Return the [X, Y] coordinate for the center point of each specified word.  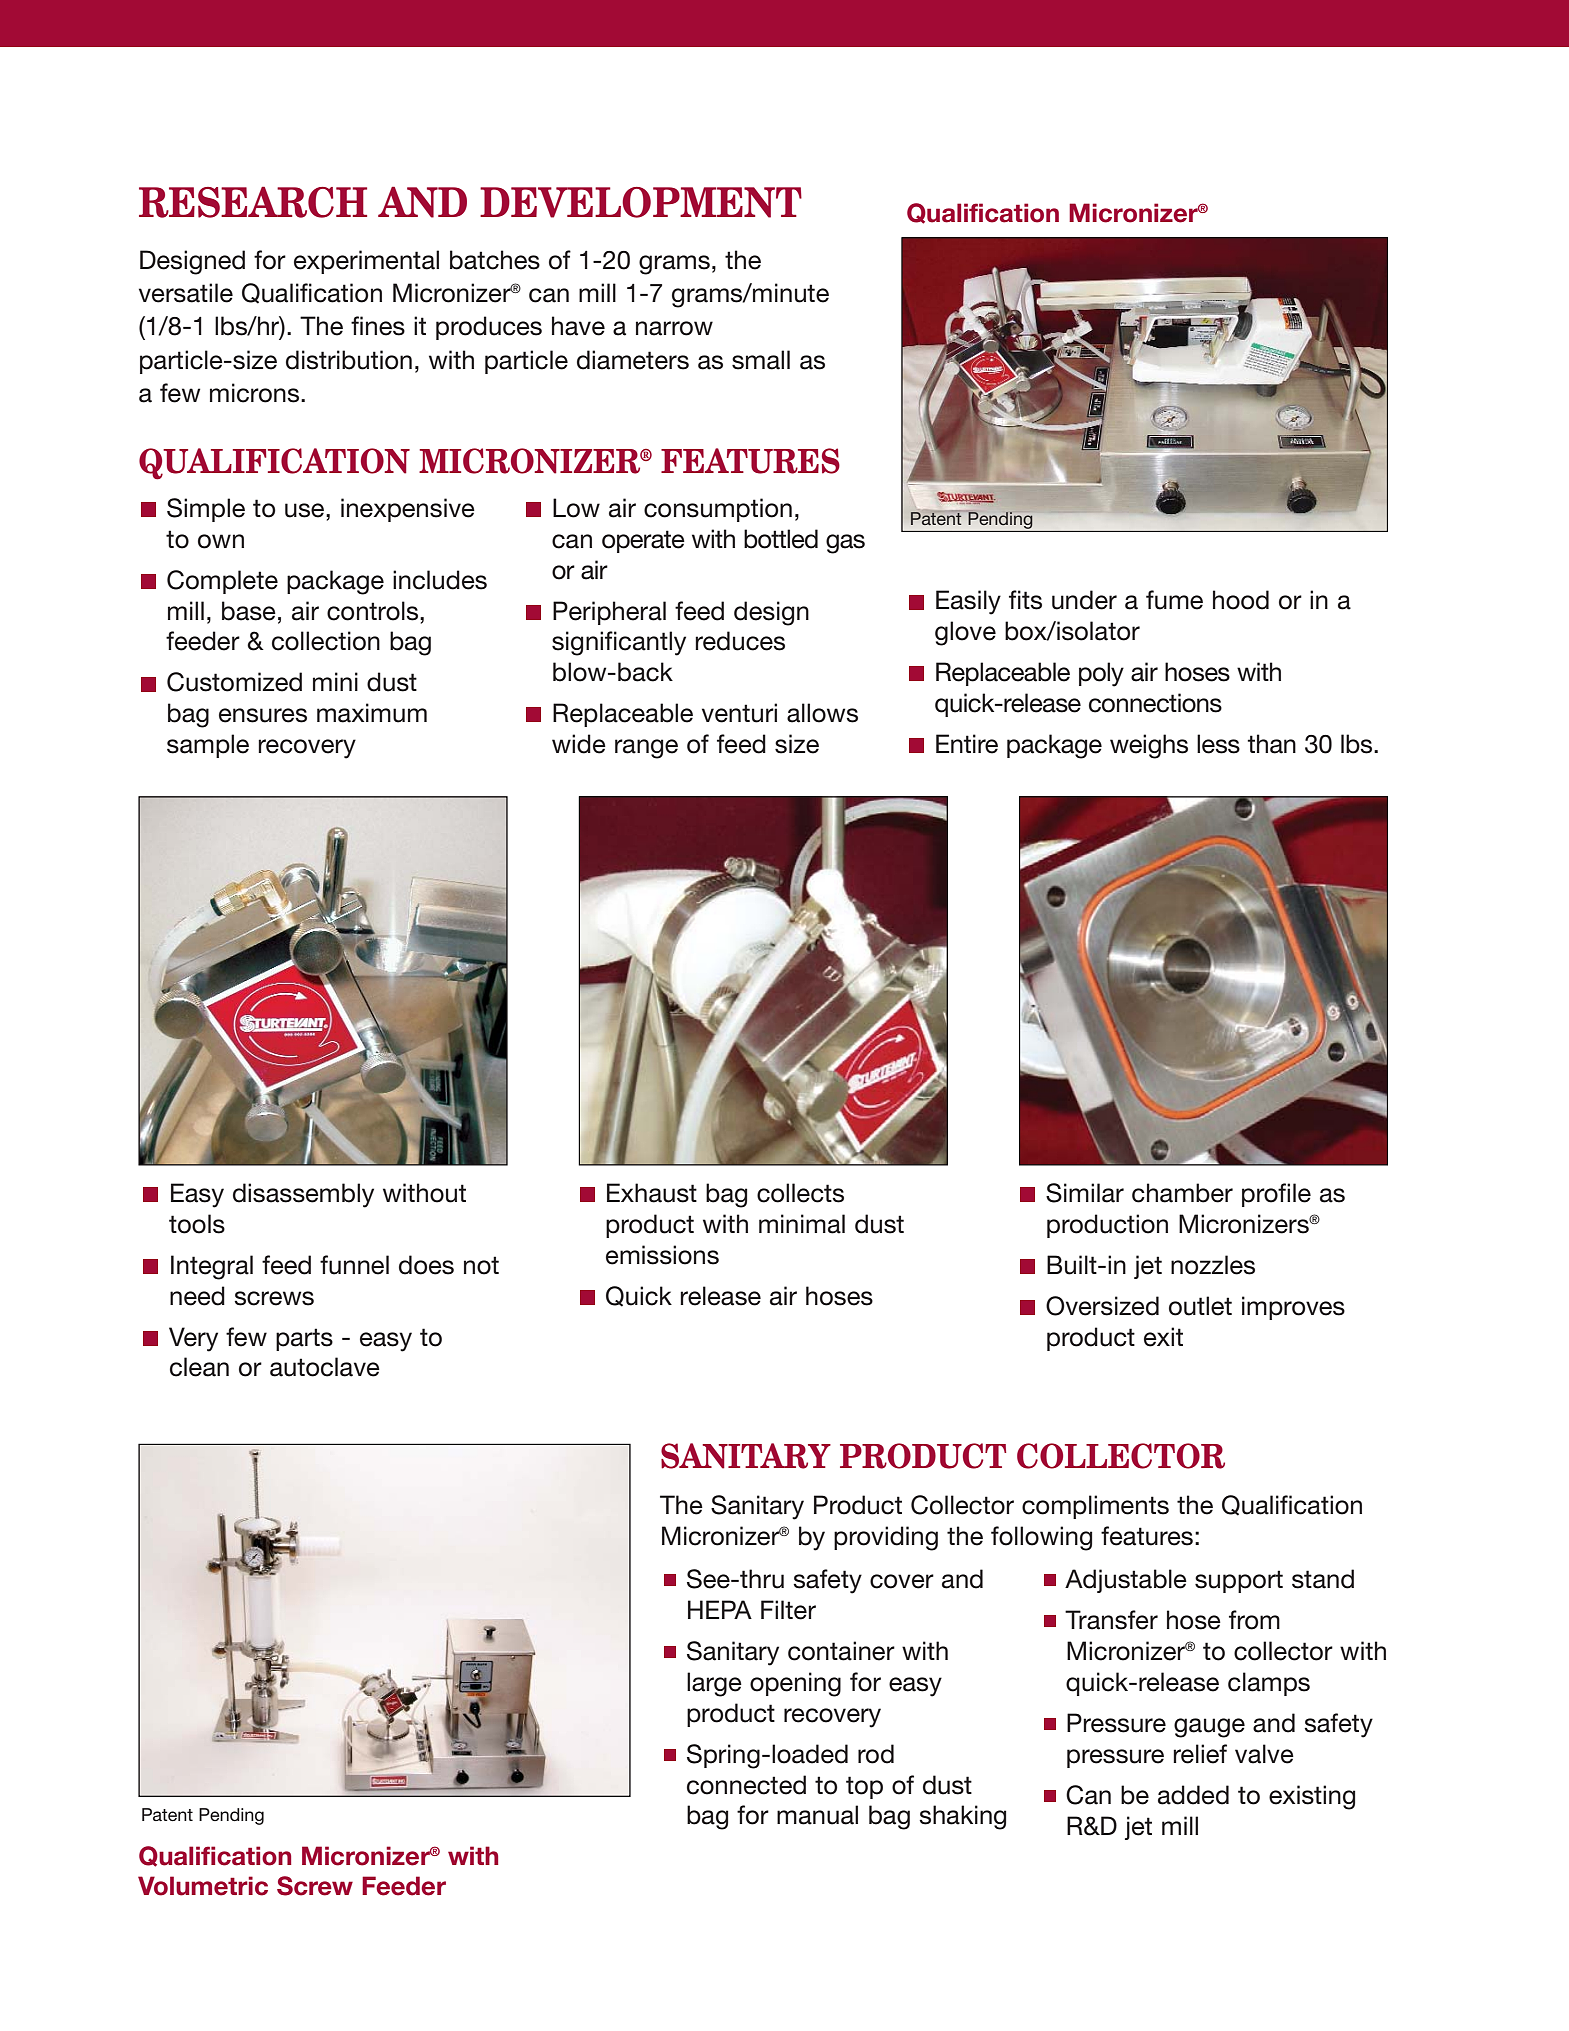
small [761, 360]
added [1193, 1795]
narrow [674, 328]
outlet [1200, 1306]
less [1218, 744]
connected [746, 1785]
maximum [372, 713]
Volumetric [203, 1886]
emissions [662, 1255]
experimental [366, 262]
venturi [739, 713]
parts [304, 1339]
